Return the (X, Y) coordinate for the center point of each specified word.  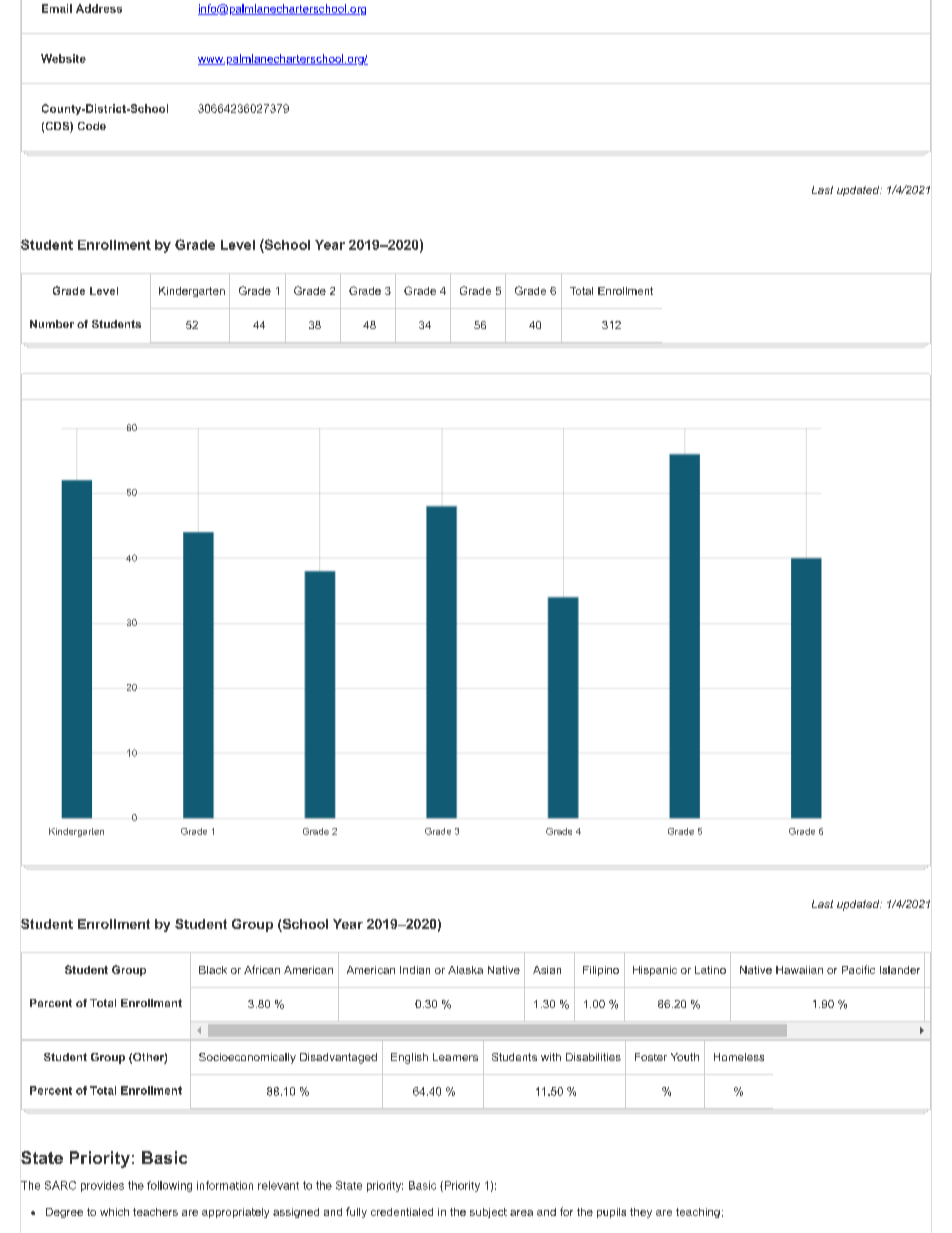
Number (52, 324)
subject (488, 1213)
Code (92, 126)
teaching (698, 1213)
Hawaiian (799, 970)
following (169, 1186)
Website (63, 58)
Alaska (465, 970)
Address (99, 8)
